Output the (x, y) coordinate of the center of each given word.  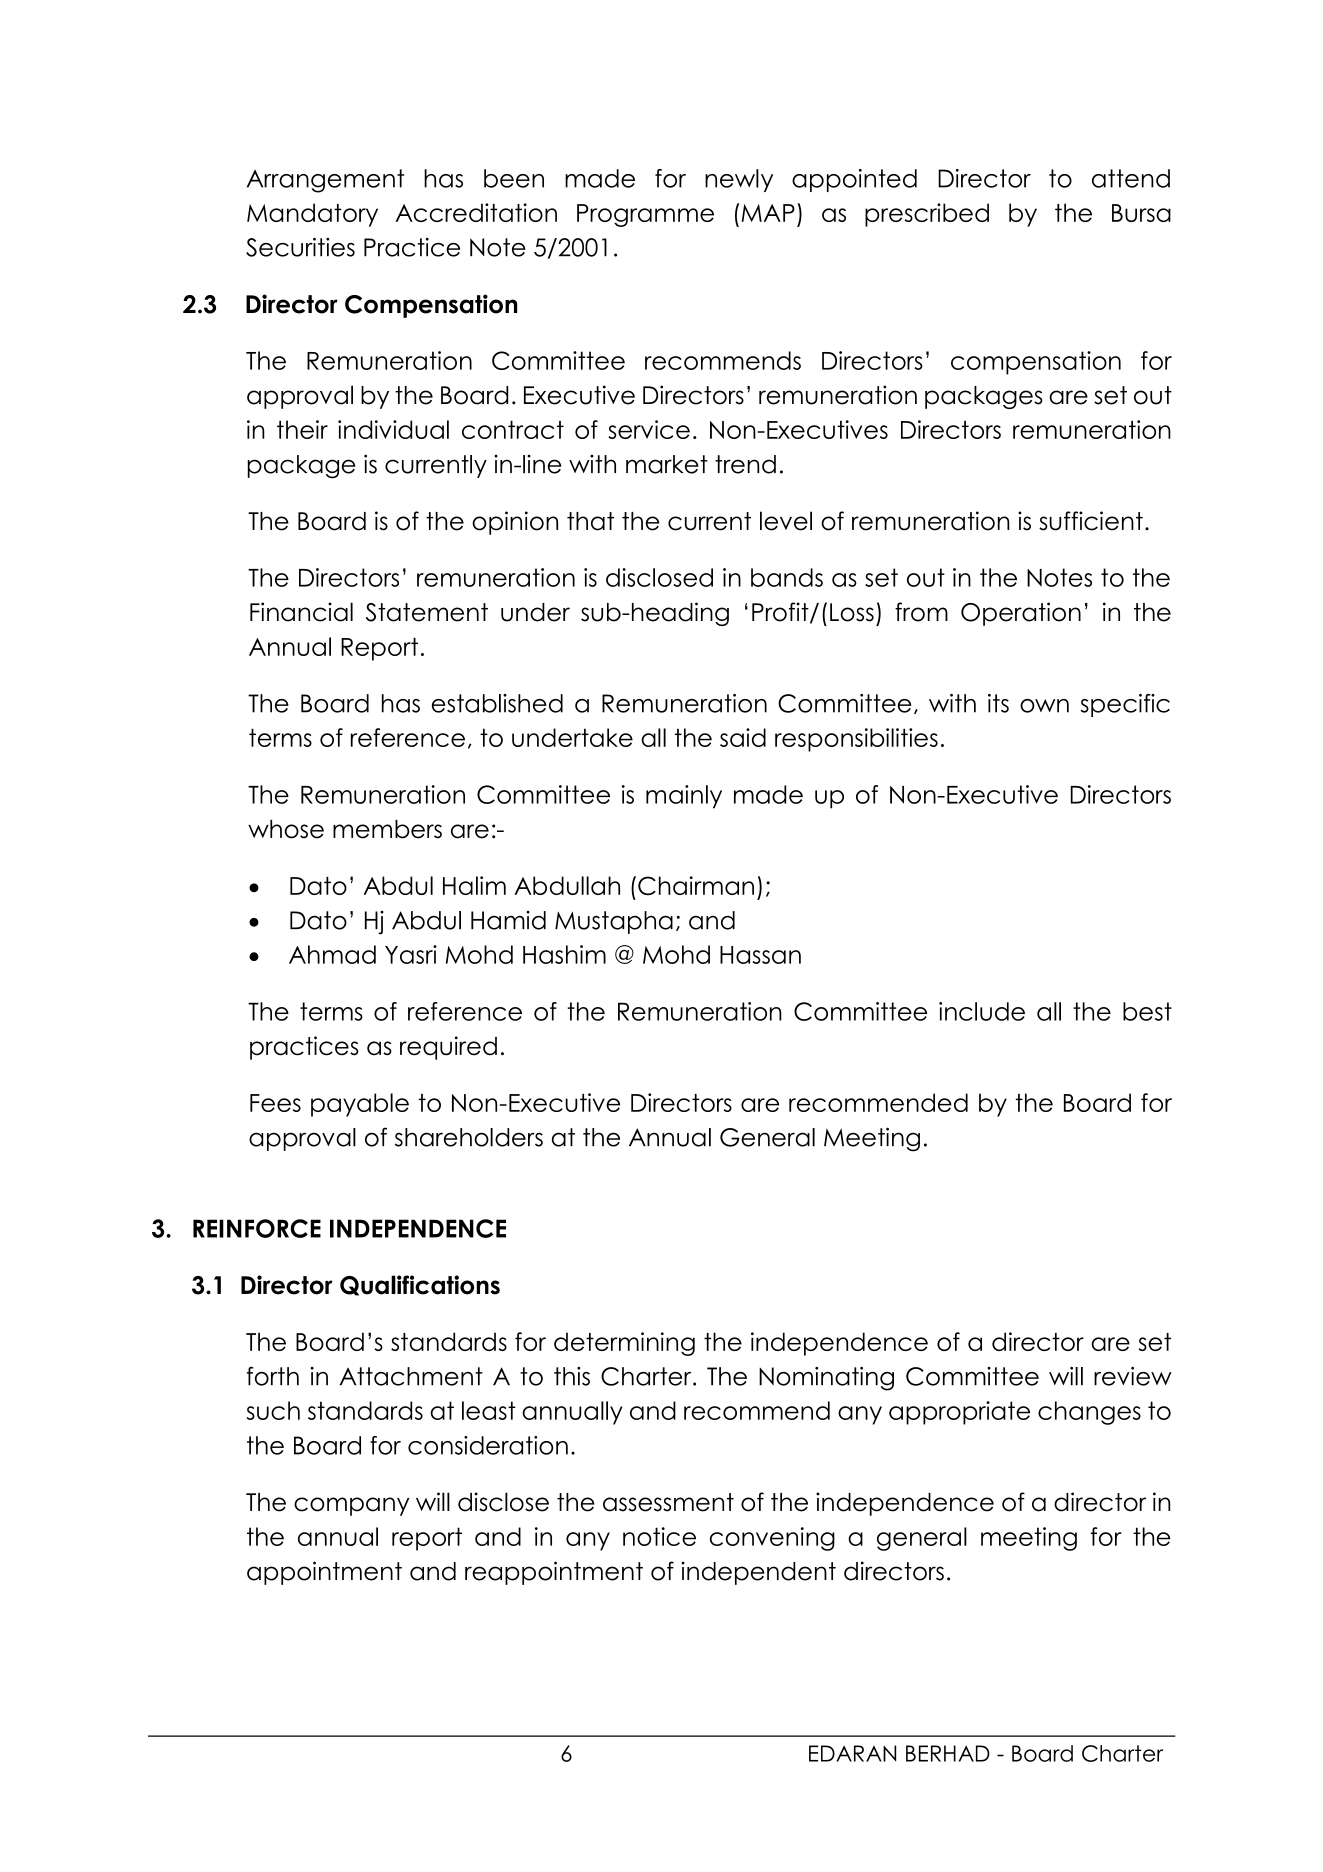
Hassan (760, 955)
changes (1089, 1413)
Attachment (411, 1376)
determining (624, 1344)
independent (758, 1573)
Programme (645, 215)
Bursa (1141, 213)
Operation (1021, 614)
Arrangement (325, 181)
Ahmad (332, 954)
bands (787, 577)
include (982, 1011)
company (351, 1506)
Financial (301, 612)
